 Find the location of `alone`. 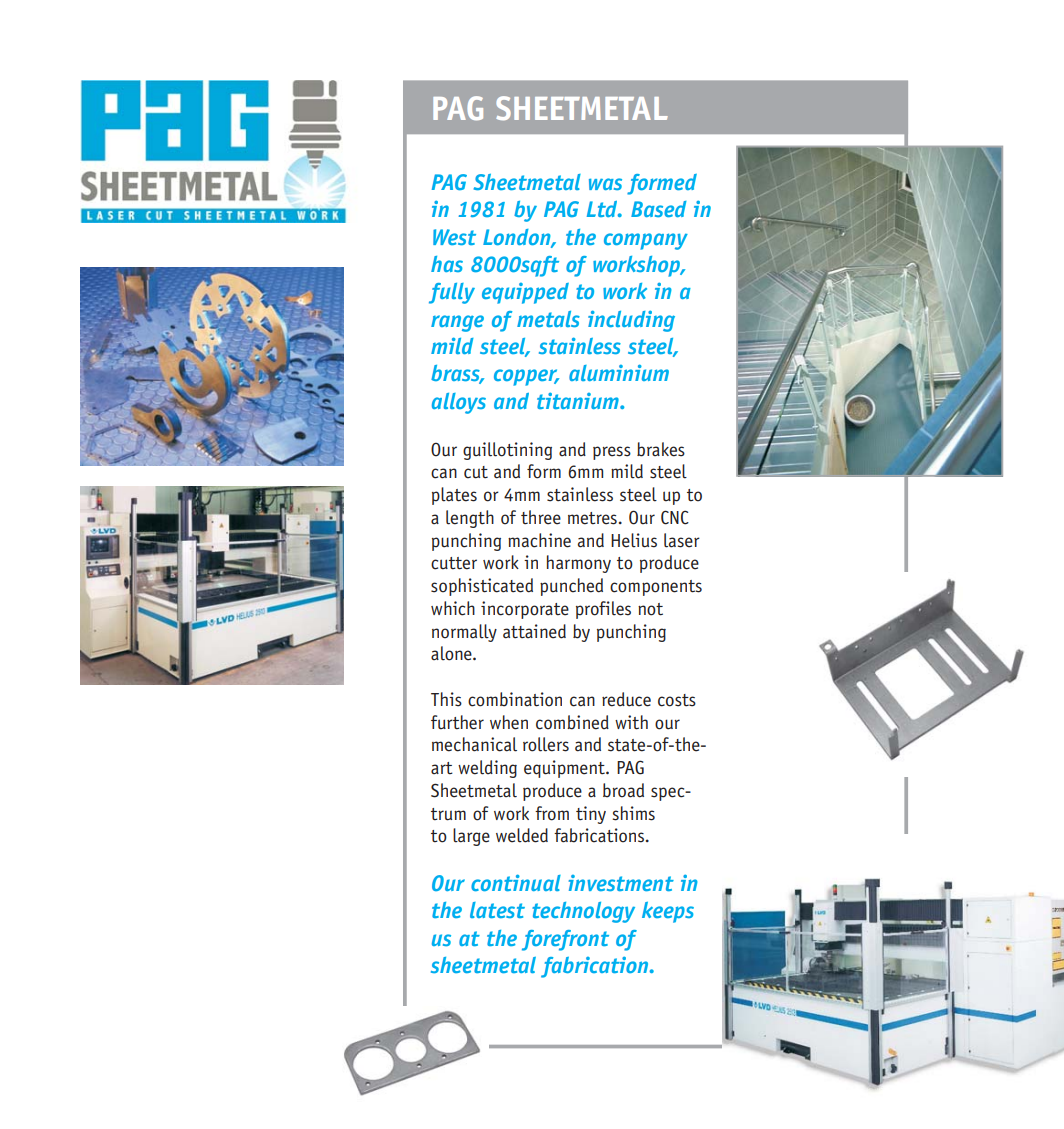

alone is located at coordinates (452, 653).
